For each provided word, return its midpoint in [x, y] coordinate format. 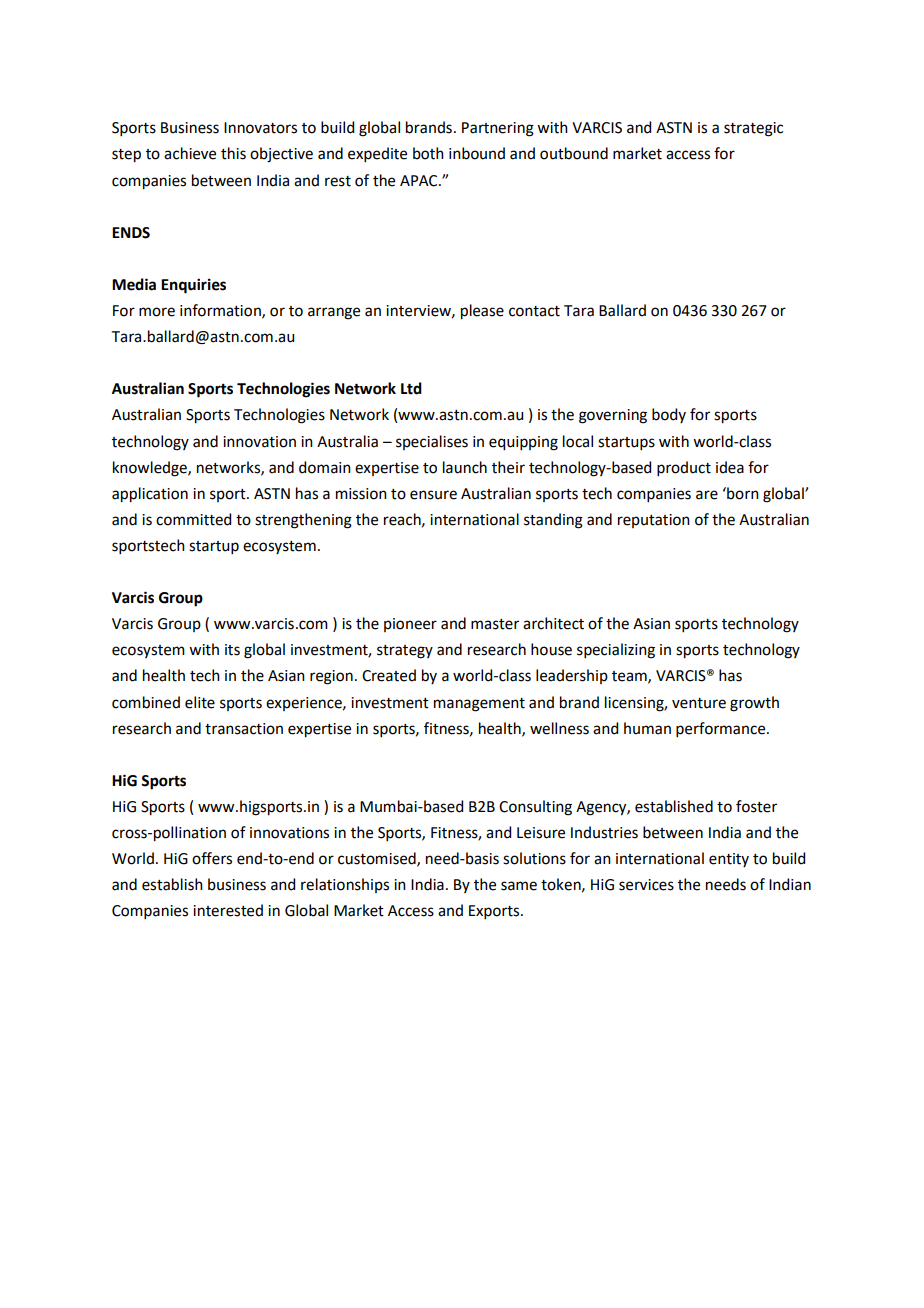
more [157, 312]
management [479, 705]
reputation [654, 521]
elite [200, 702]
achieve [190, 153]
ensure [433, 495]
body [669, 415]
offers [212, 858]
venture [699, 703]
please [482, 312]
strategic [753, 129]
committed [193, 519]
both [428, 153]
